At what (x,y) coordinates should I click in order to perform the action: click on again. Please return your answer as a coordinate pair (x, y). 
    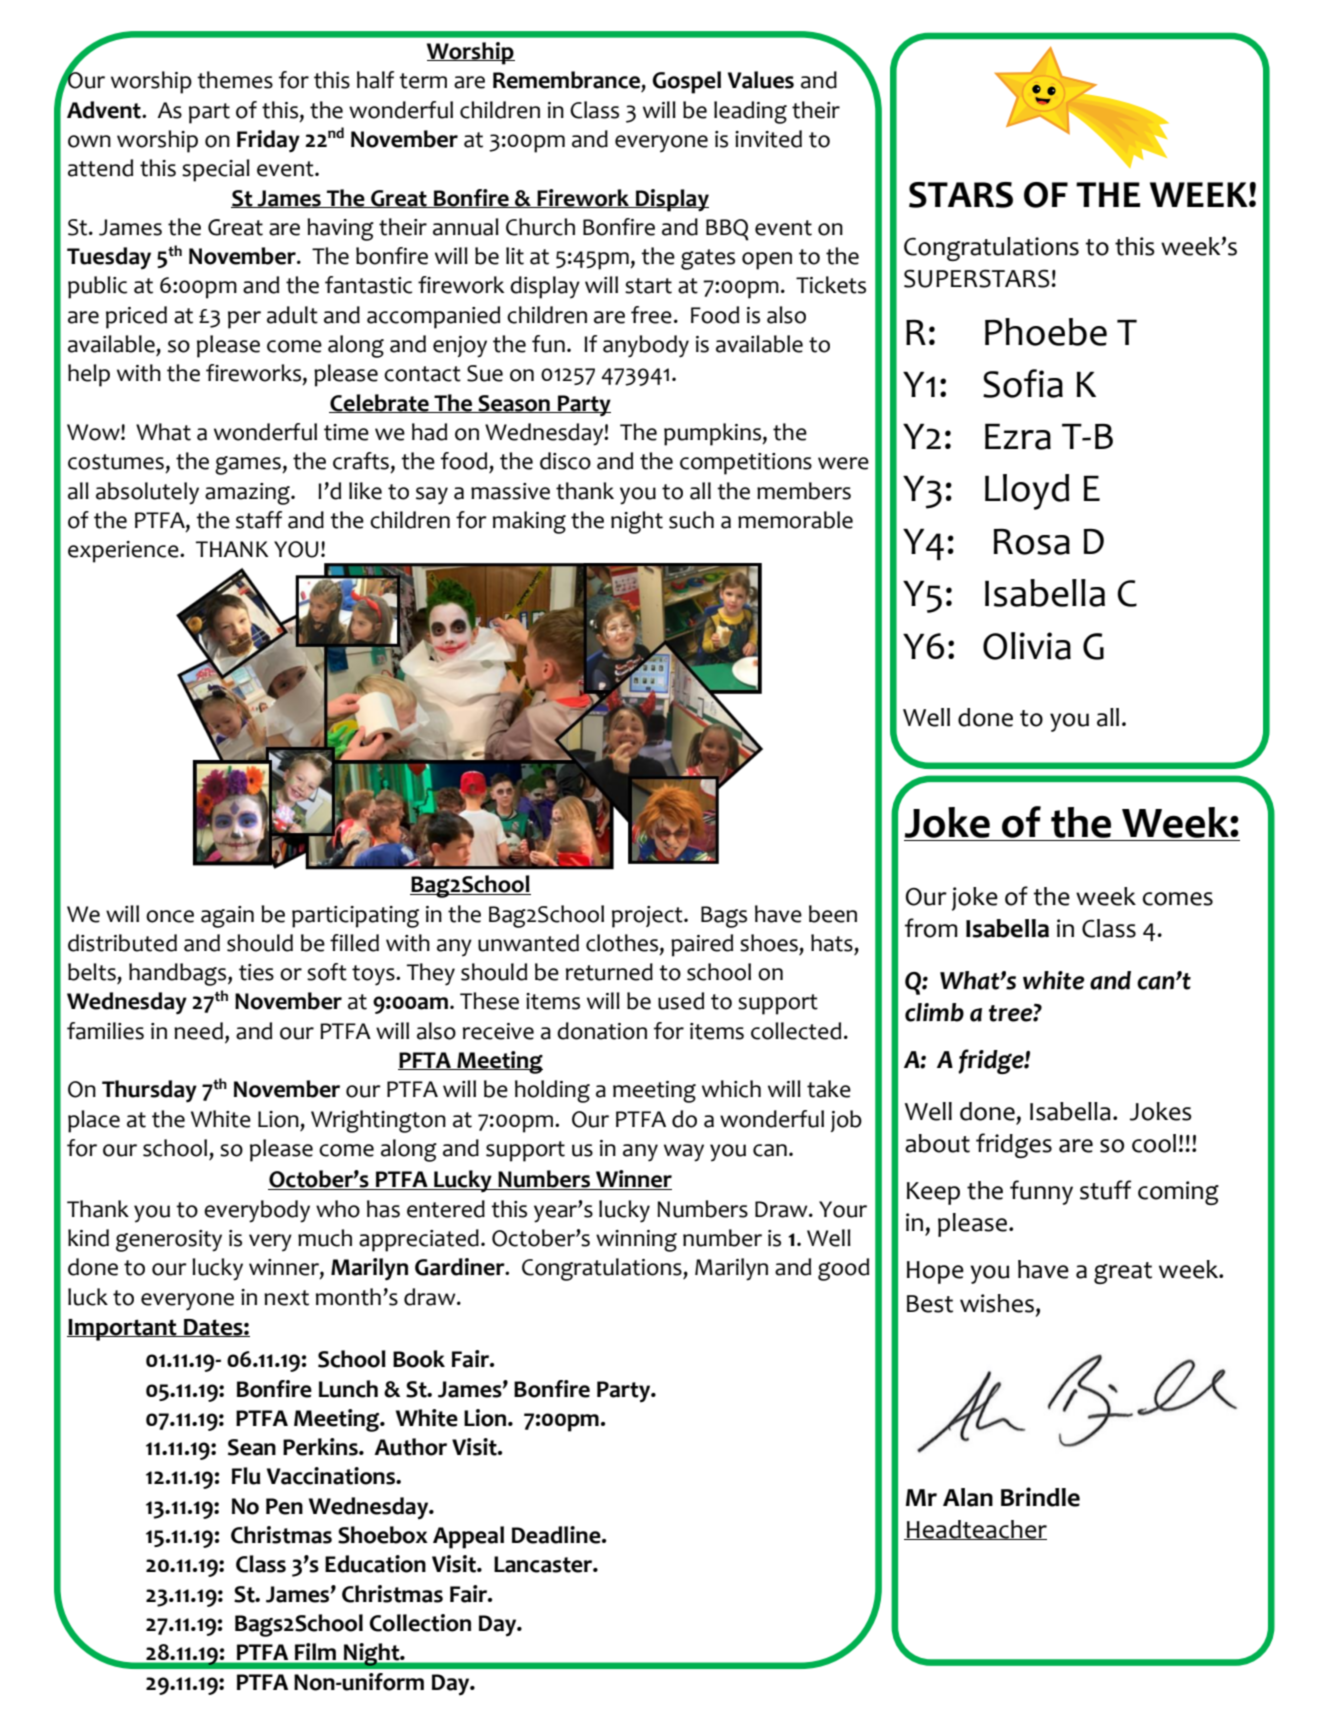
    Looking at the image, I should click on (227, 917).
